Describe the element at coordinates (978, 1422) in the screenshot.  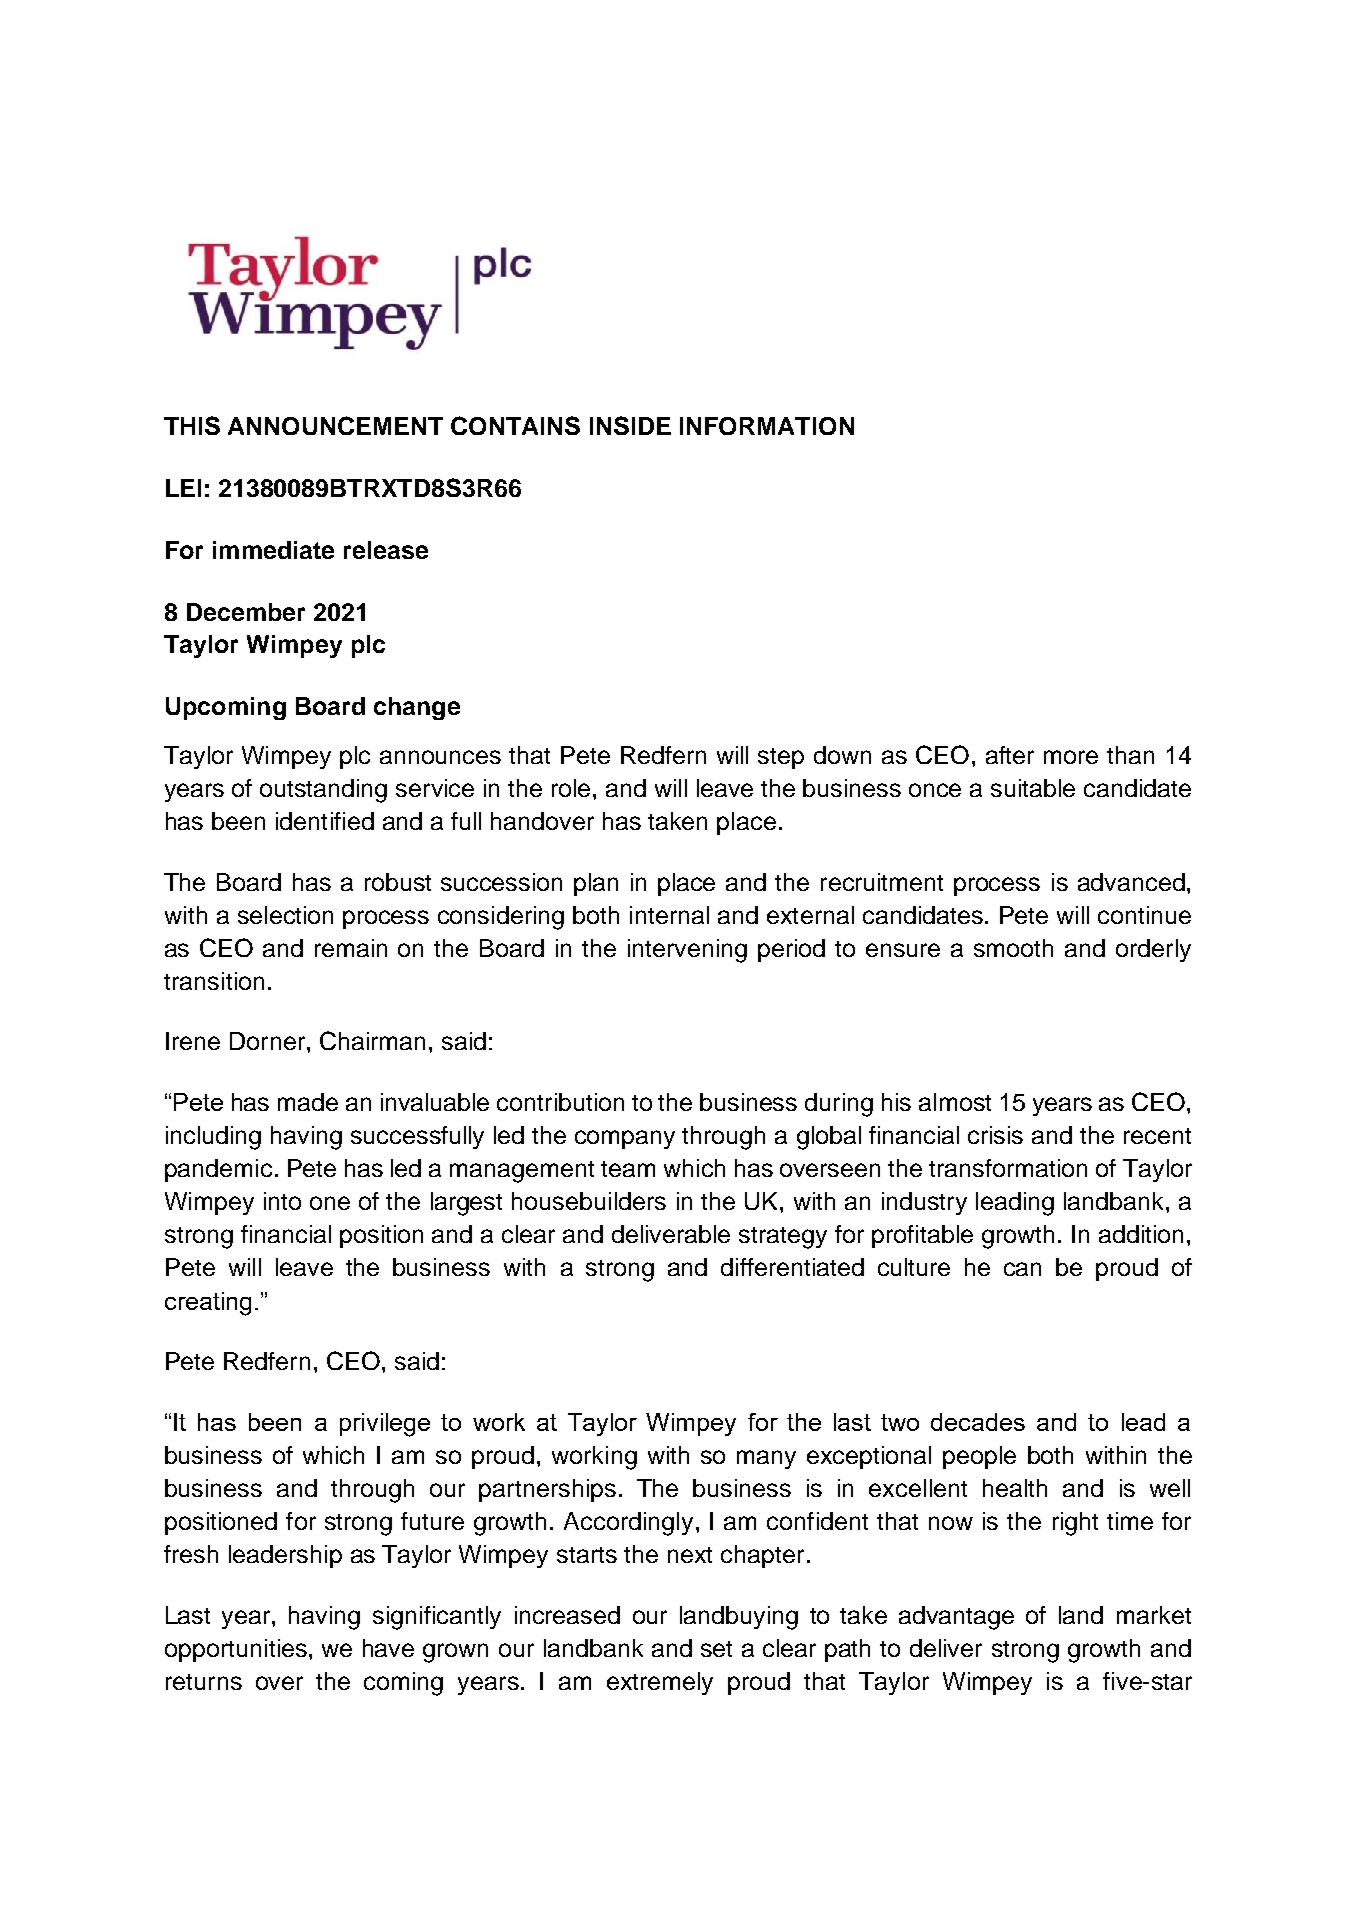
I see `decades` at that location.
